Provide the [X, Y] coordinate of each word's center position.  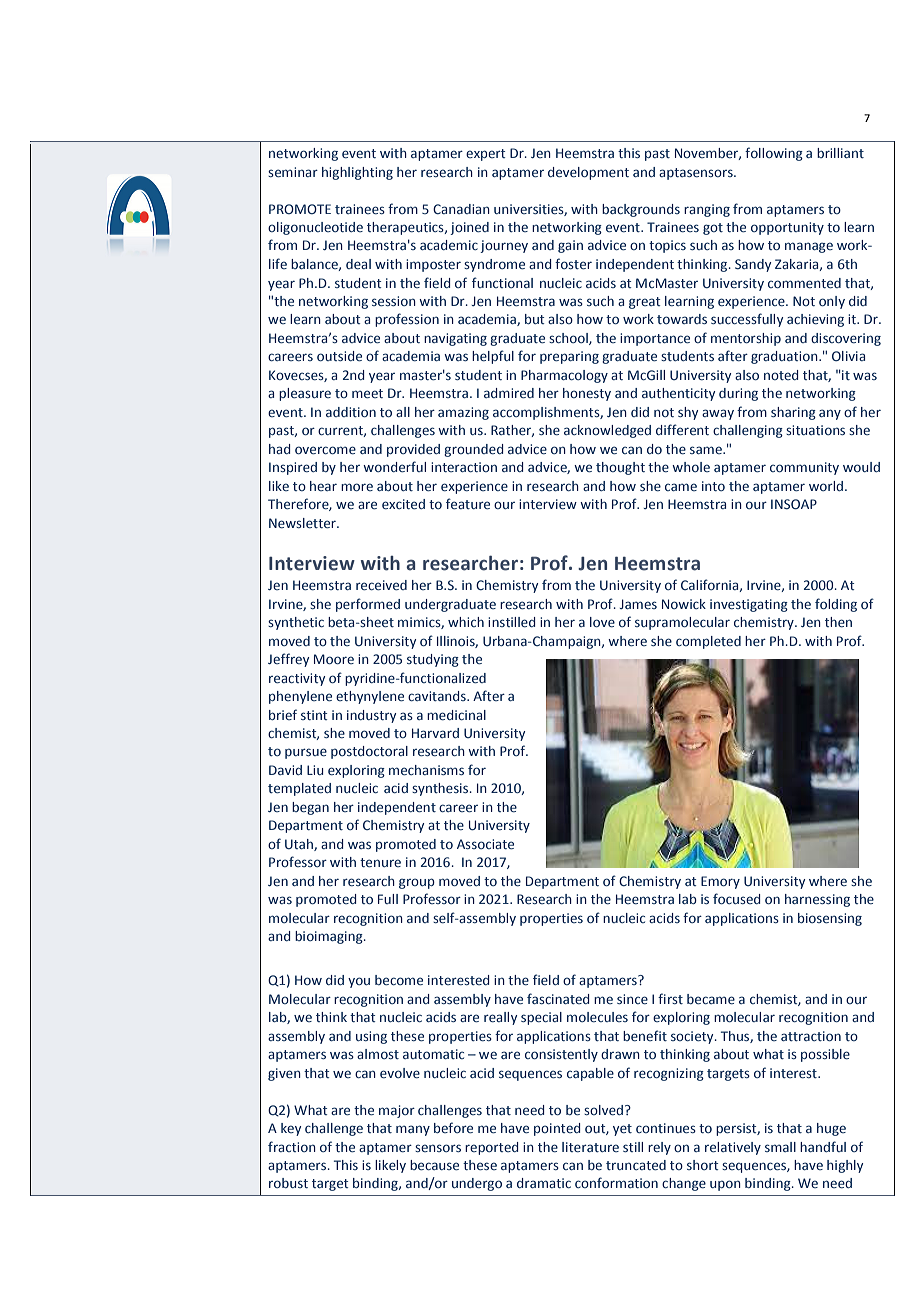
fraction [292, 1146]
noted [781, 375]
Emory [720, 882]
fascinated [558, 998]
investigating [749, 605]
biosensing [830, 919]
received [381, 585]
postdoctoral [369, 752]
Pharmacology [564, 376]
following [774, 154]
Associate [485, 844]
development [588, 173]
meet [367, 393]
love [602, 622]
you [359, 982]
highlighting [357, 173]
